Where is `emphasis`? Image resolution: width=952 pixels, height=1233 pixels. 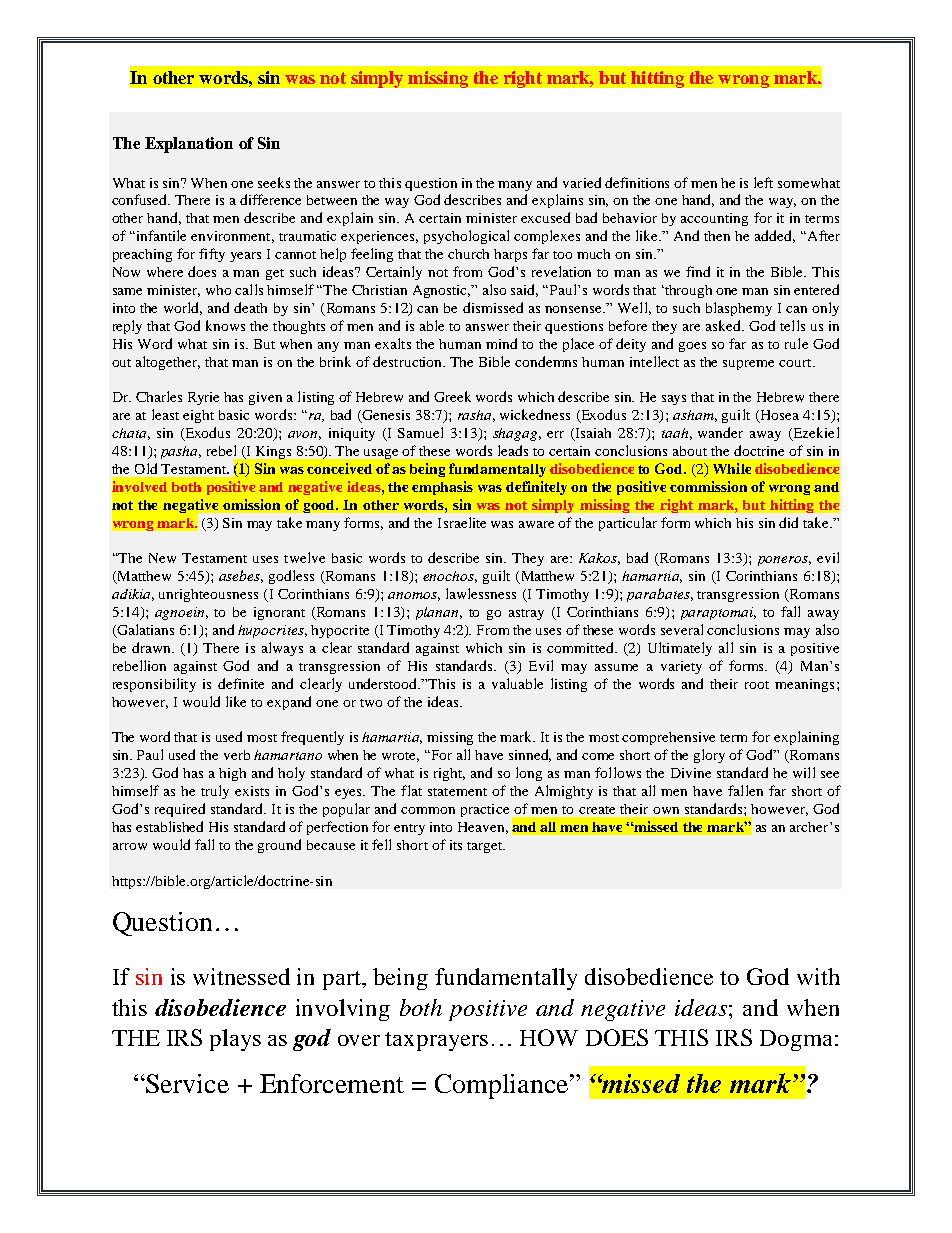
emphasis is located at coordinates (442, 488).
